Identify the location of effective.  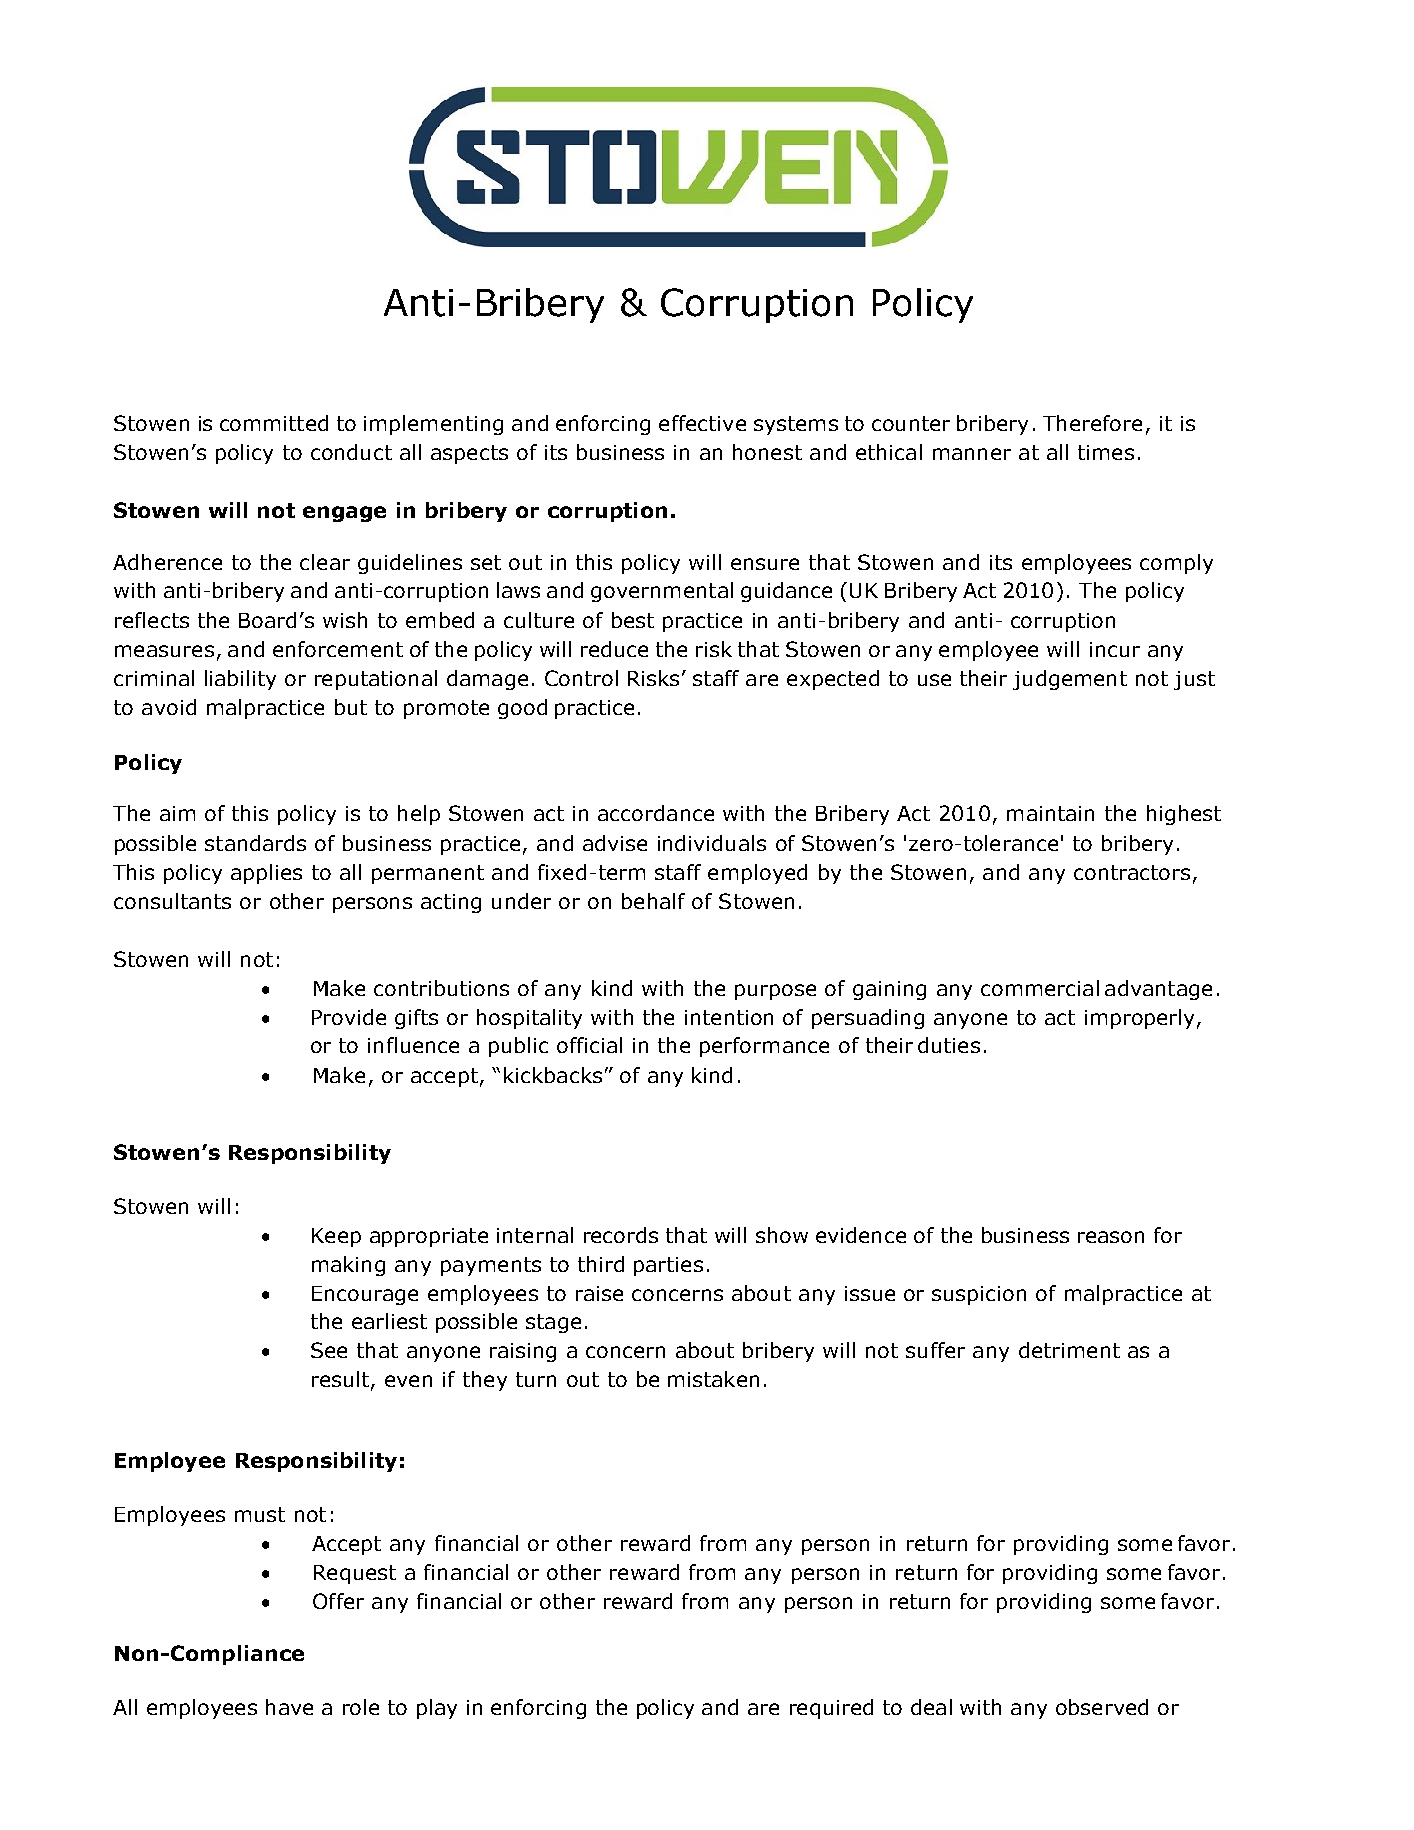
(702, 423).
